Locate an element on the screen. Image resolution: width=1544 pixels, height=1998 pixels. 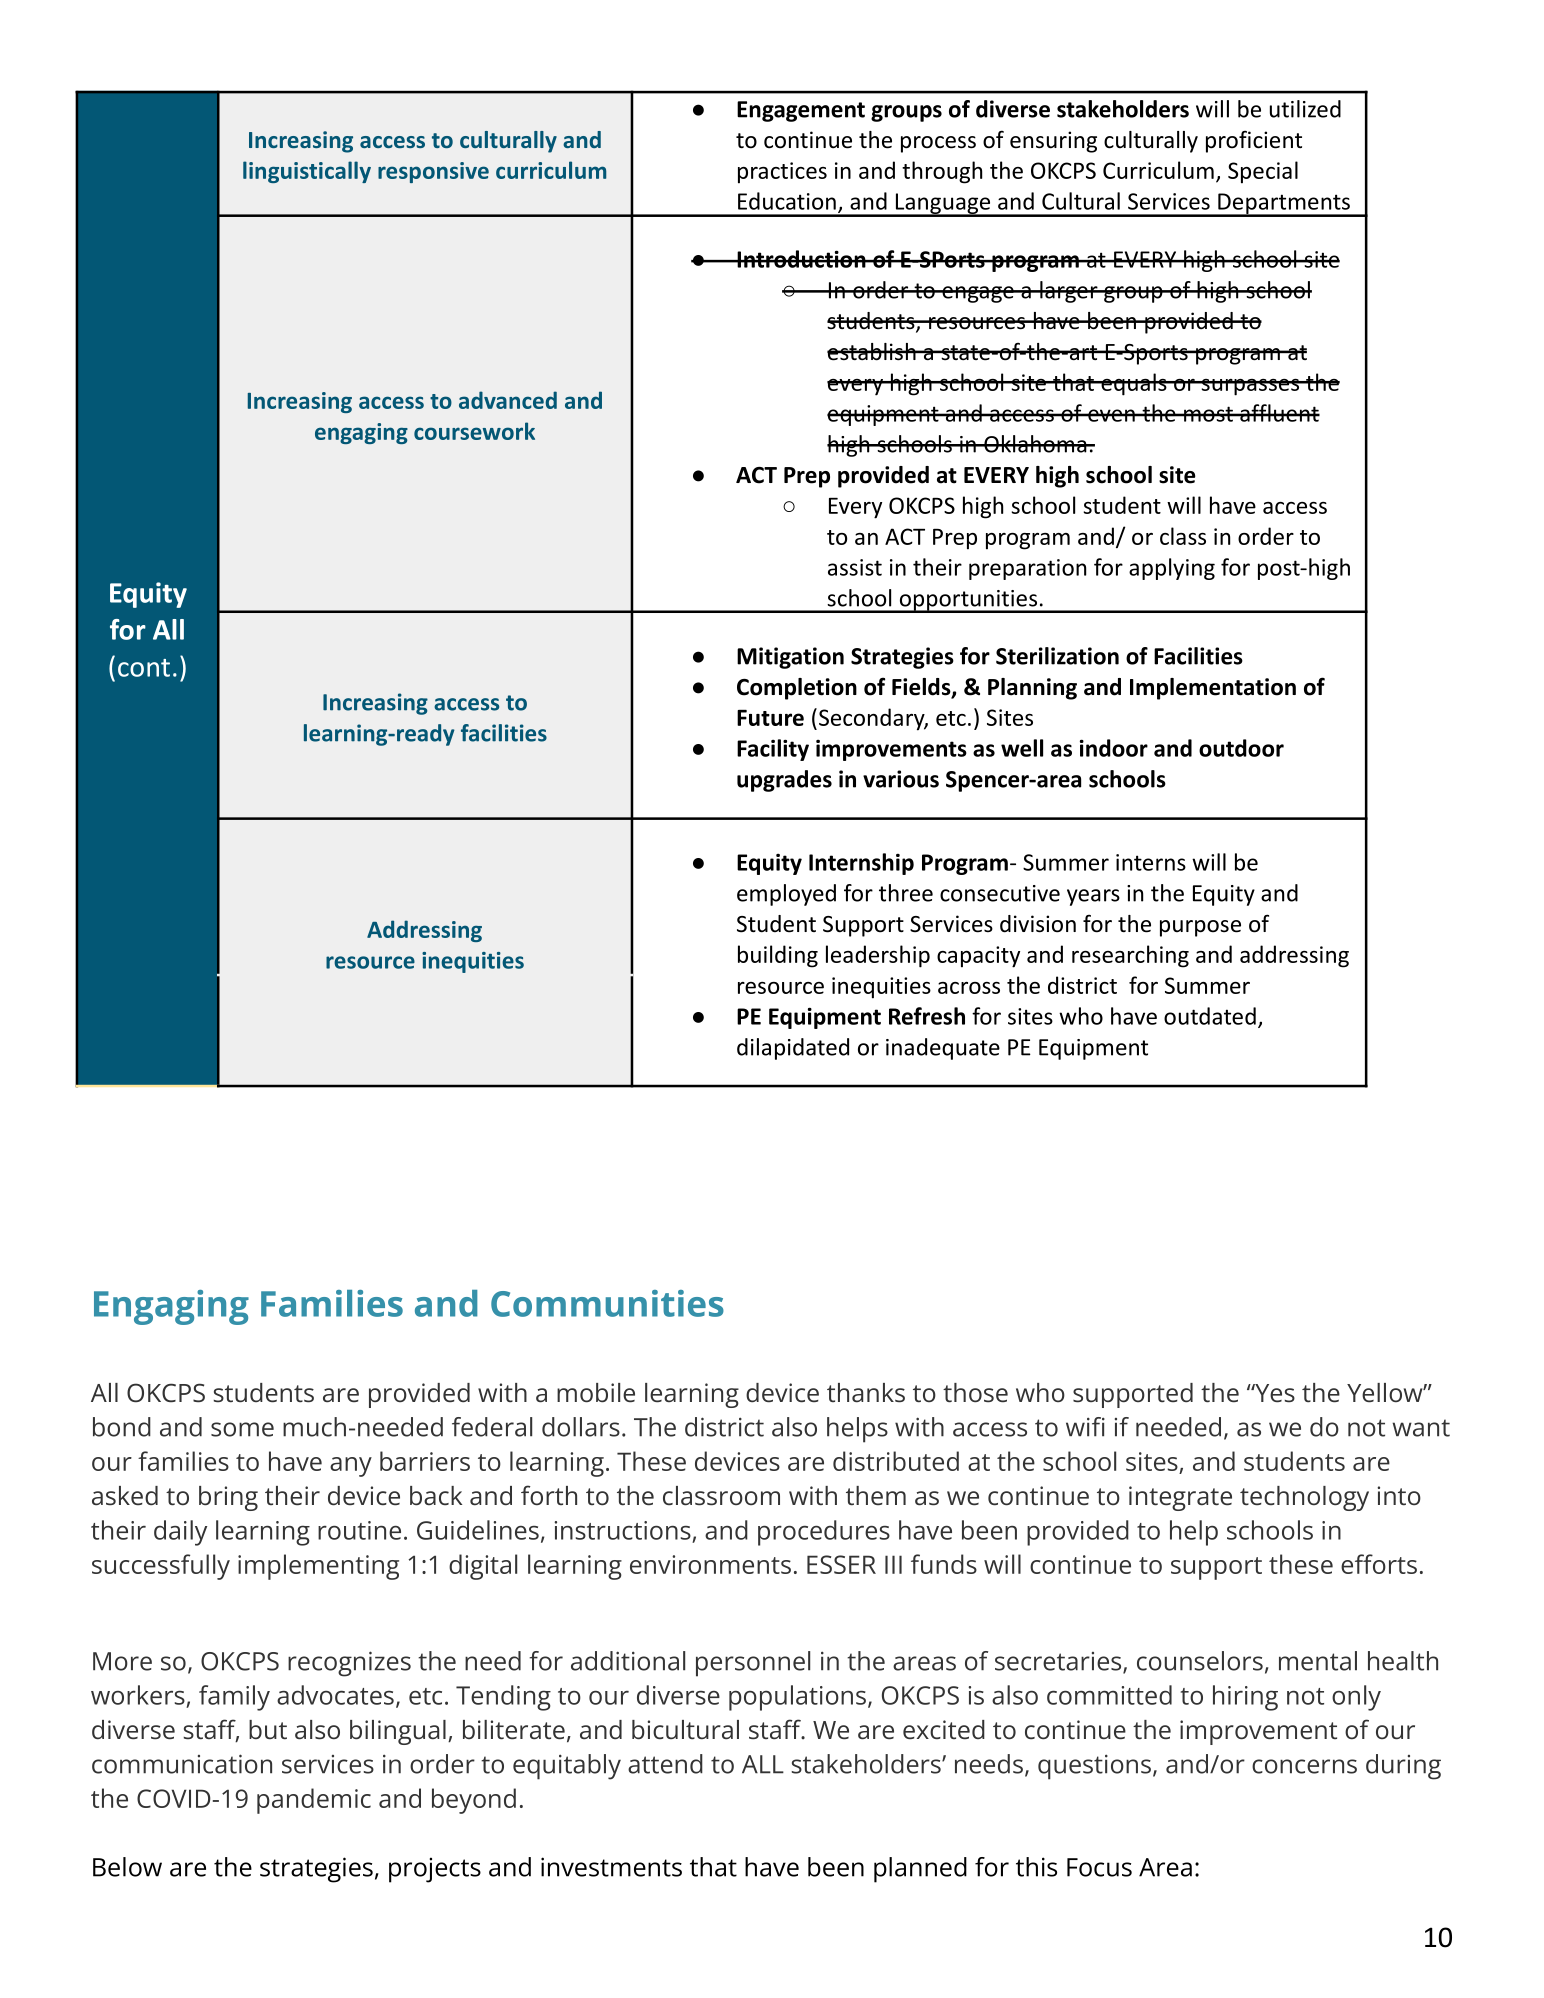
practices is located at coordinates (782, 173).
